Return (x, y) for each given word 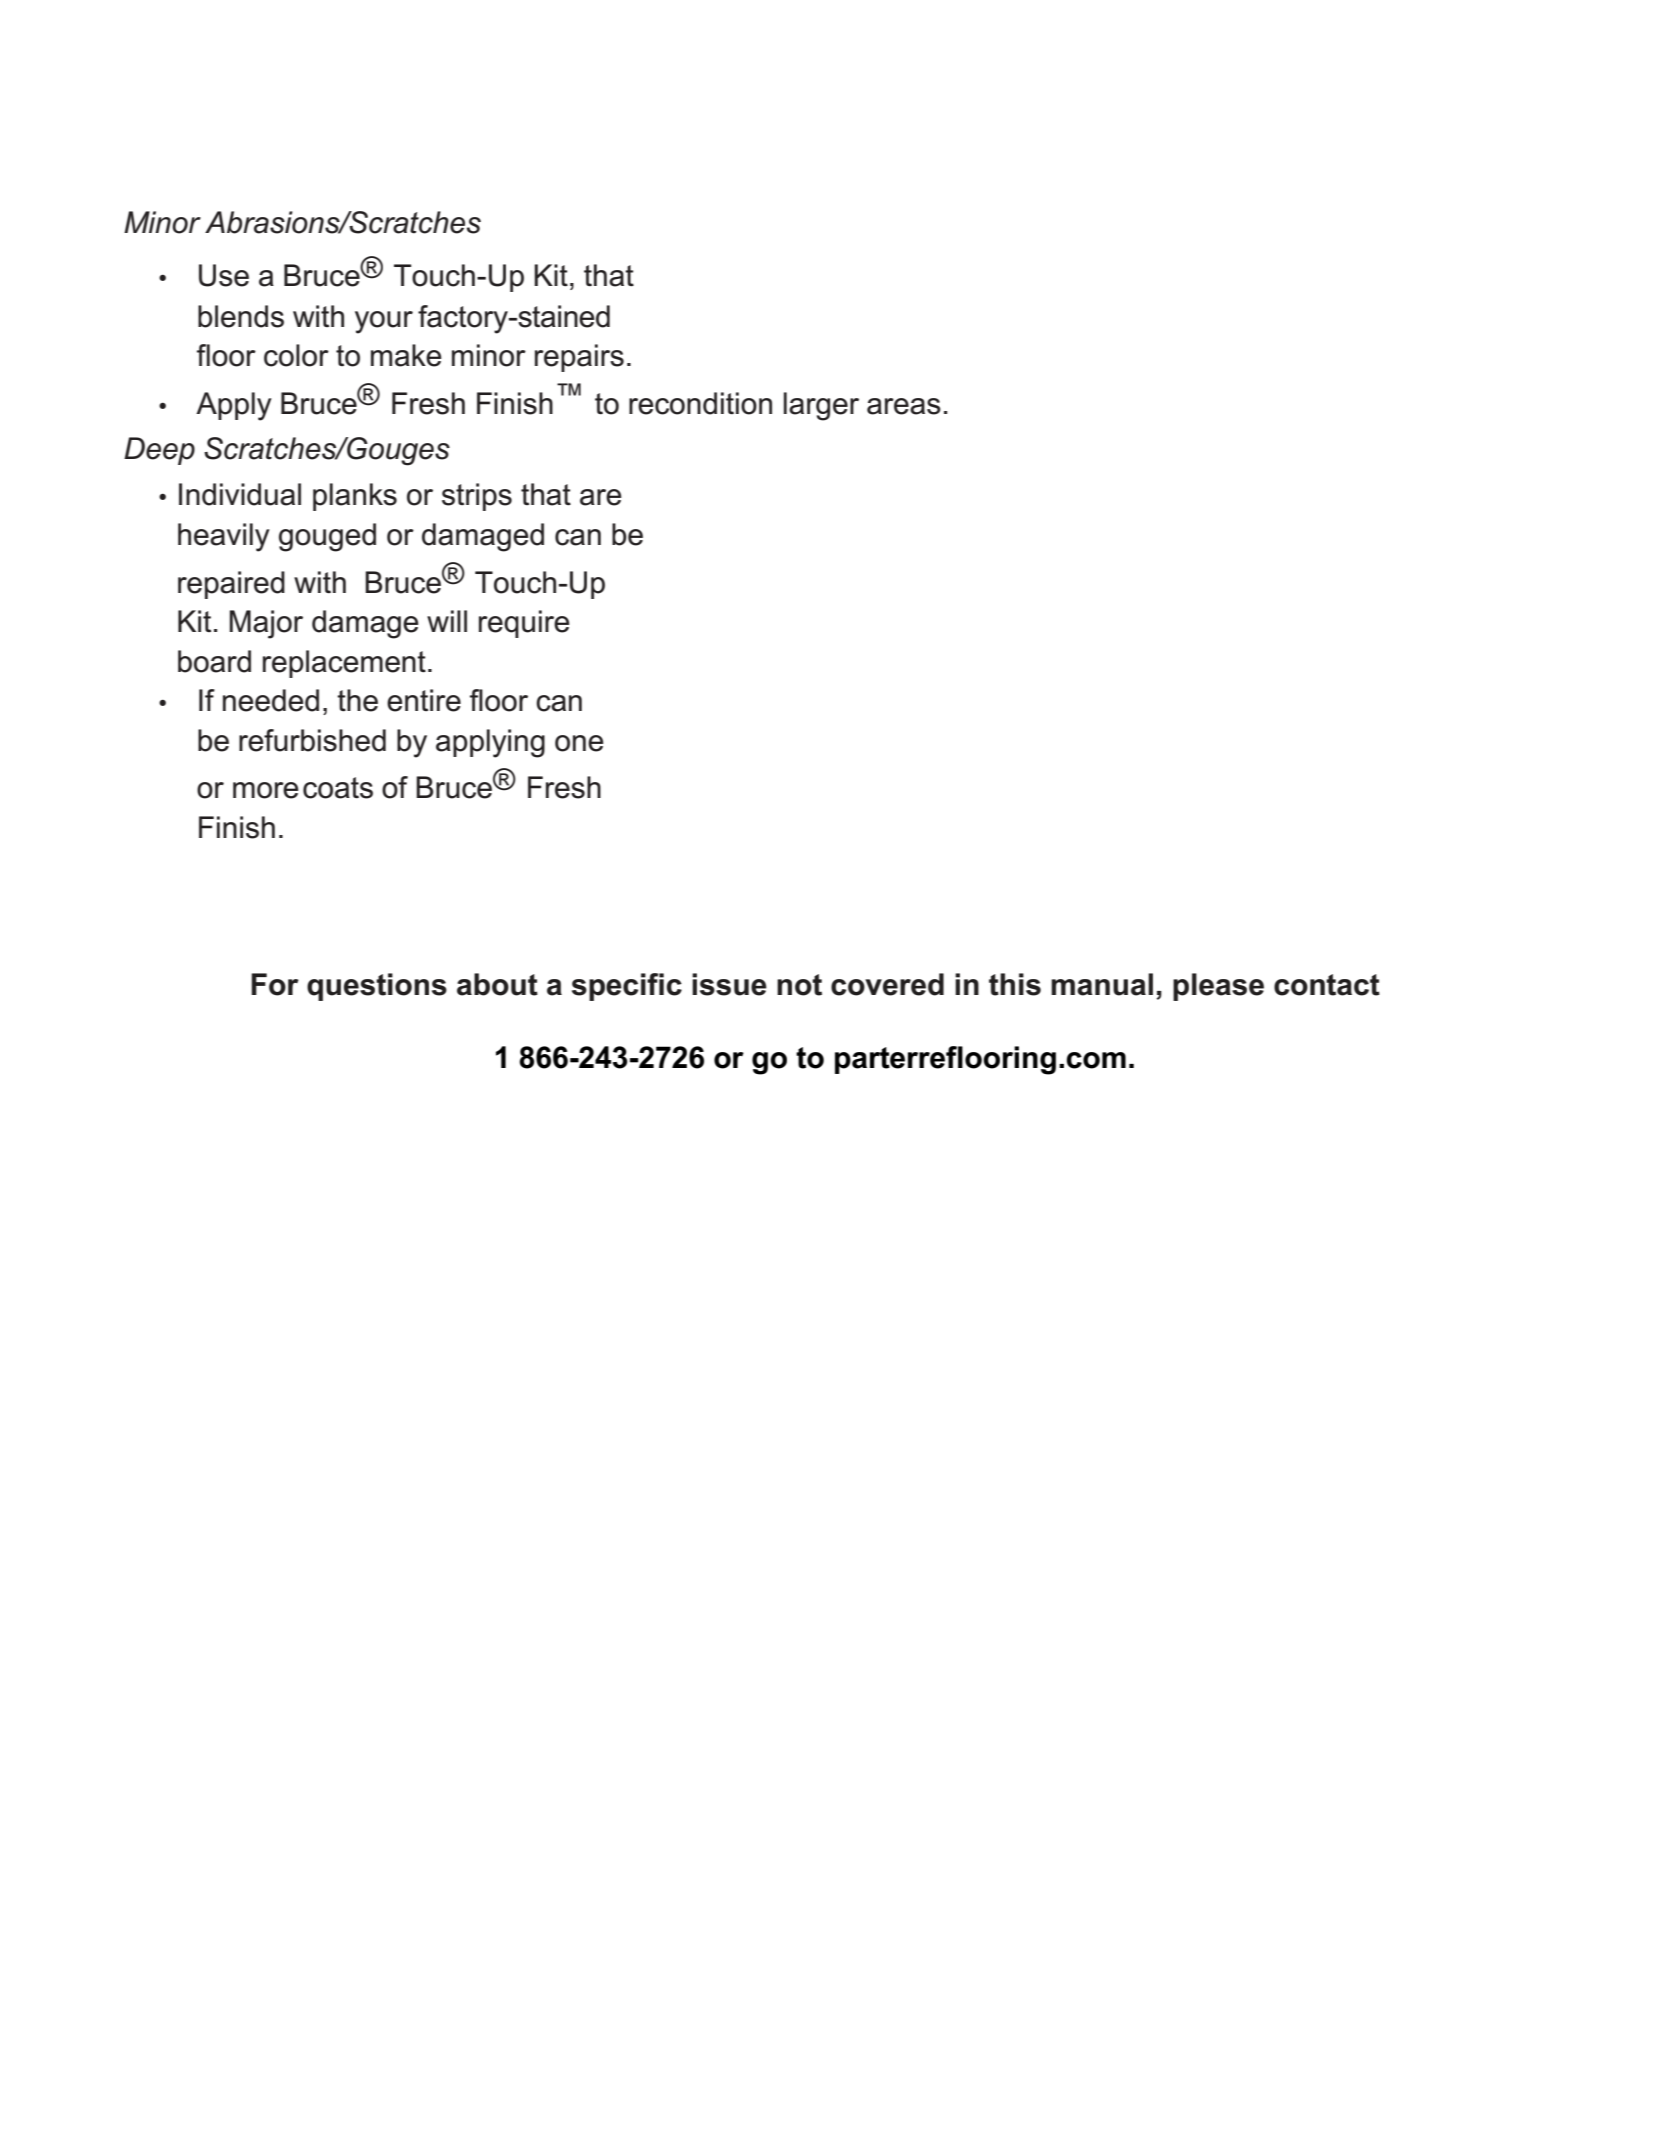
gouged (327, 537)
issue (729, 984)
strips (477, 497)
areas (904, 406)
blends (241, 316)
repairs (579, 358)
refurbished (312, 740)
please (1218, 987)
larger (821, 406)
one (579, 743)
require (524, 624)
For (275, 984)
